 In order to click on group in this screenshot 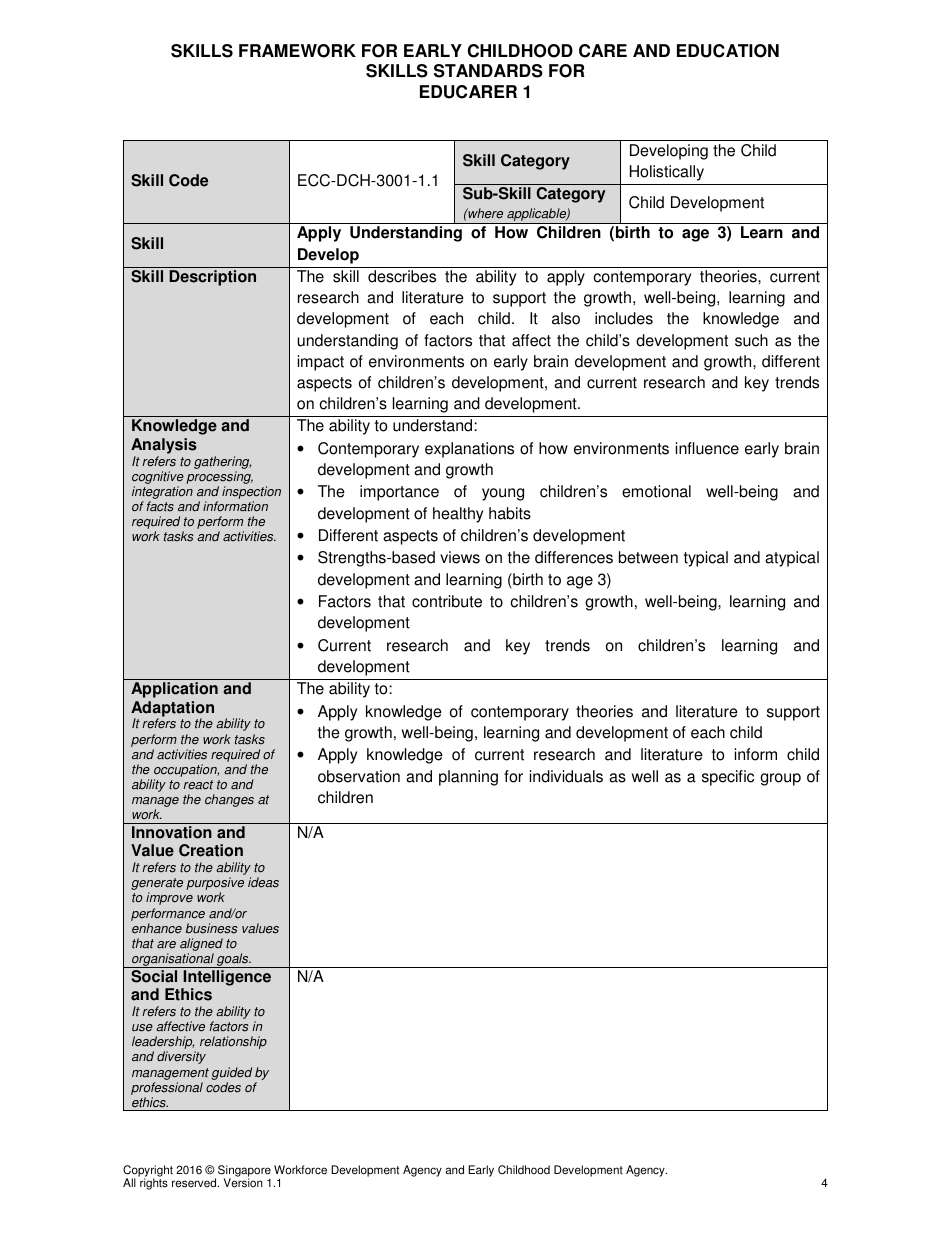, I will do `click(780, 779)`.
